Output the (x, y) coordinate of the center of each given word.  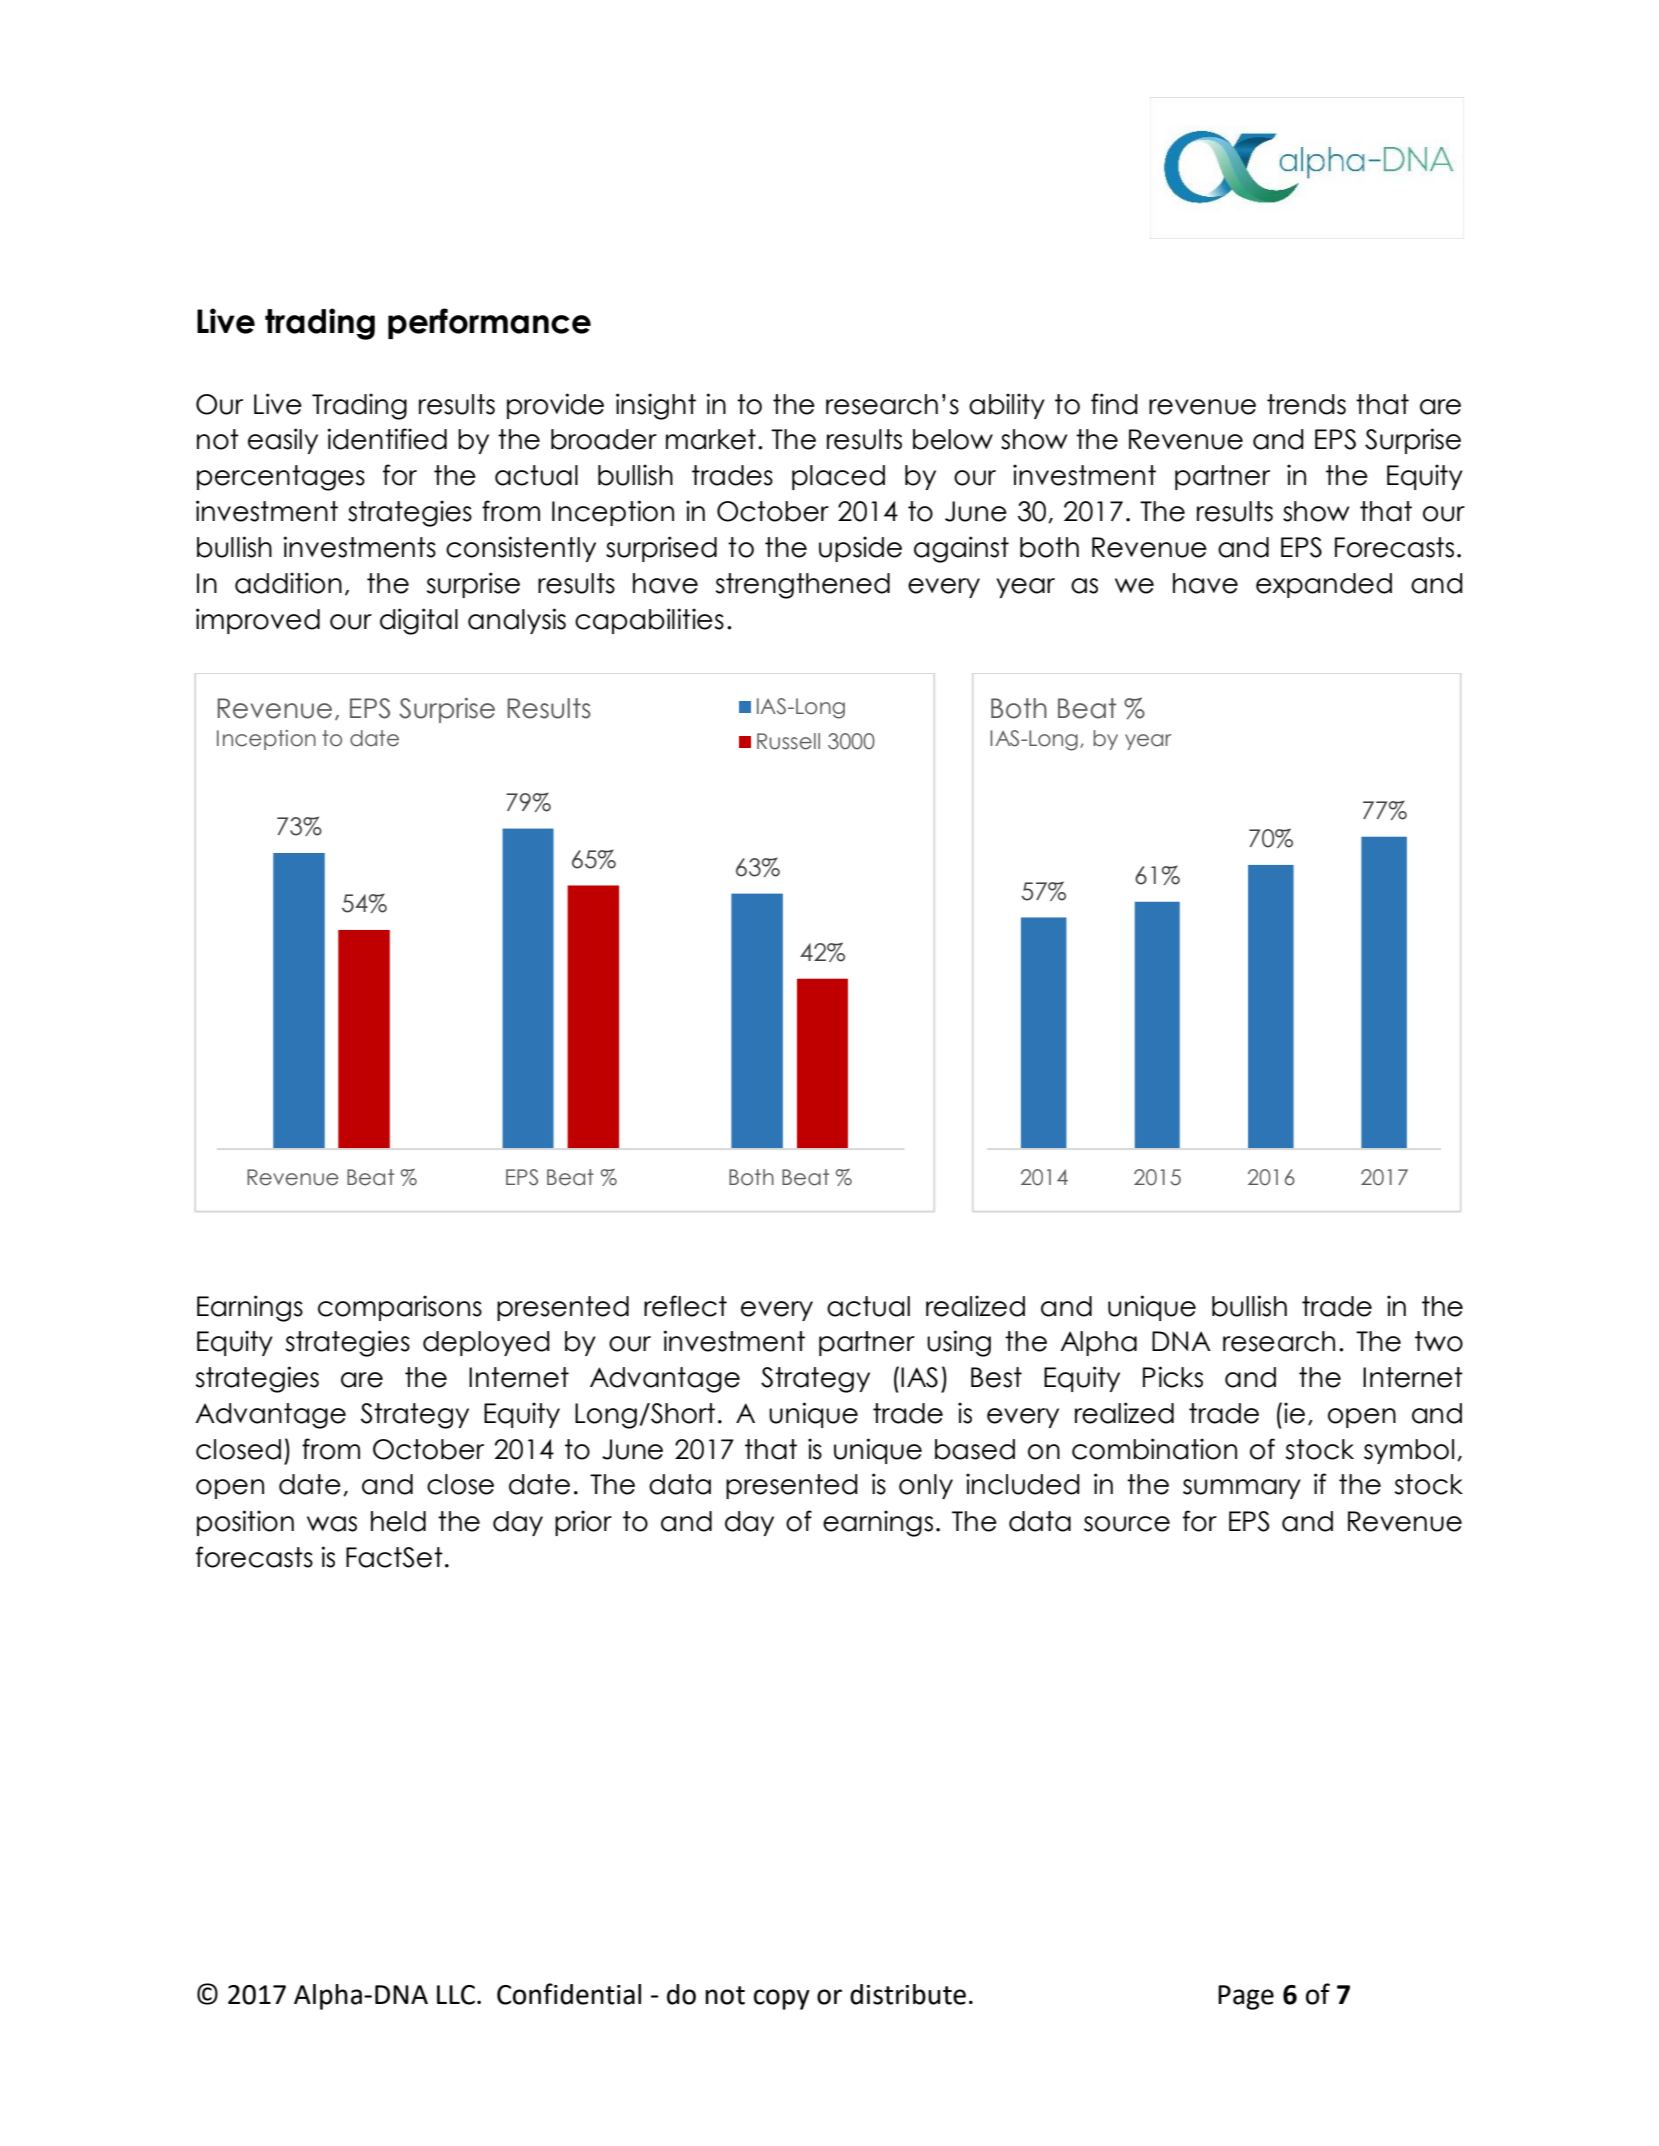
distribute (908, 1994)
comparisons (400, 1308)
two (1439, 1341)
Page (1246, 1997)
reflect (685, 1306)
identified (387, 439)
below (953, 439)
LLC (456, 1995)
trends (1306, 404)
